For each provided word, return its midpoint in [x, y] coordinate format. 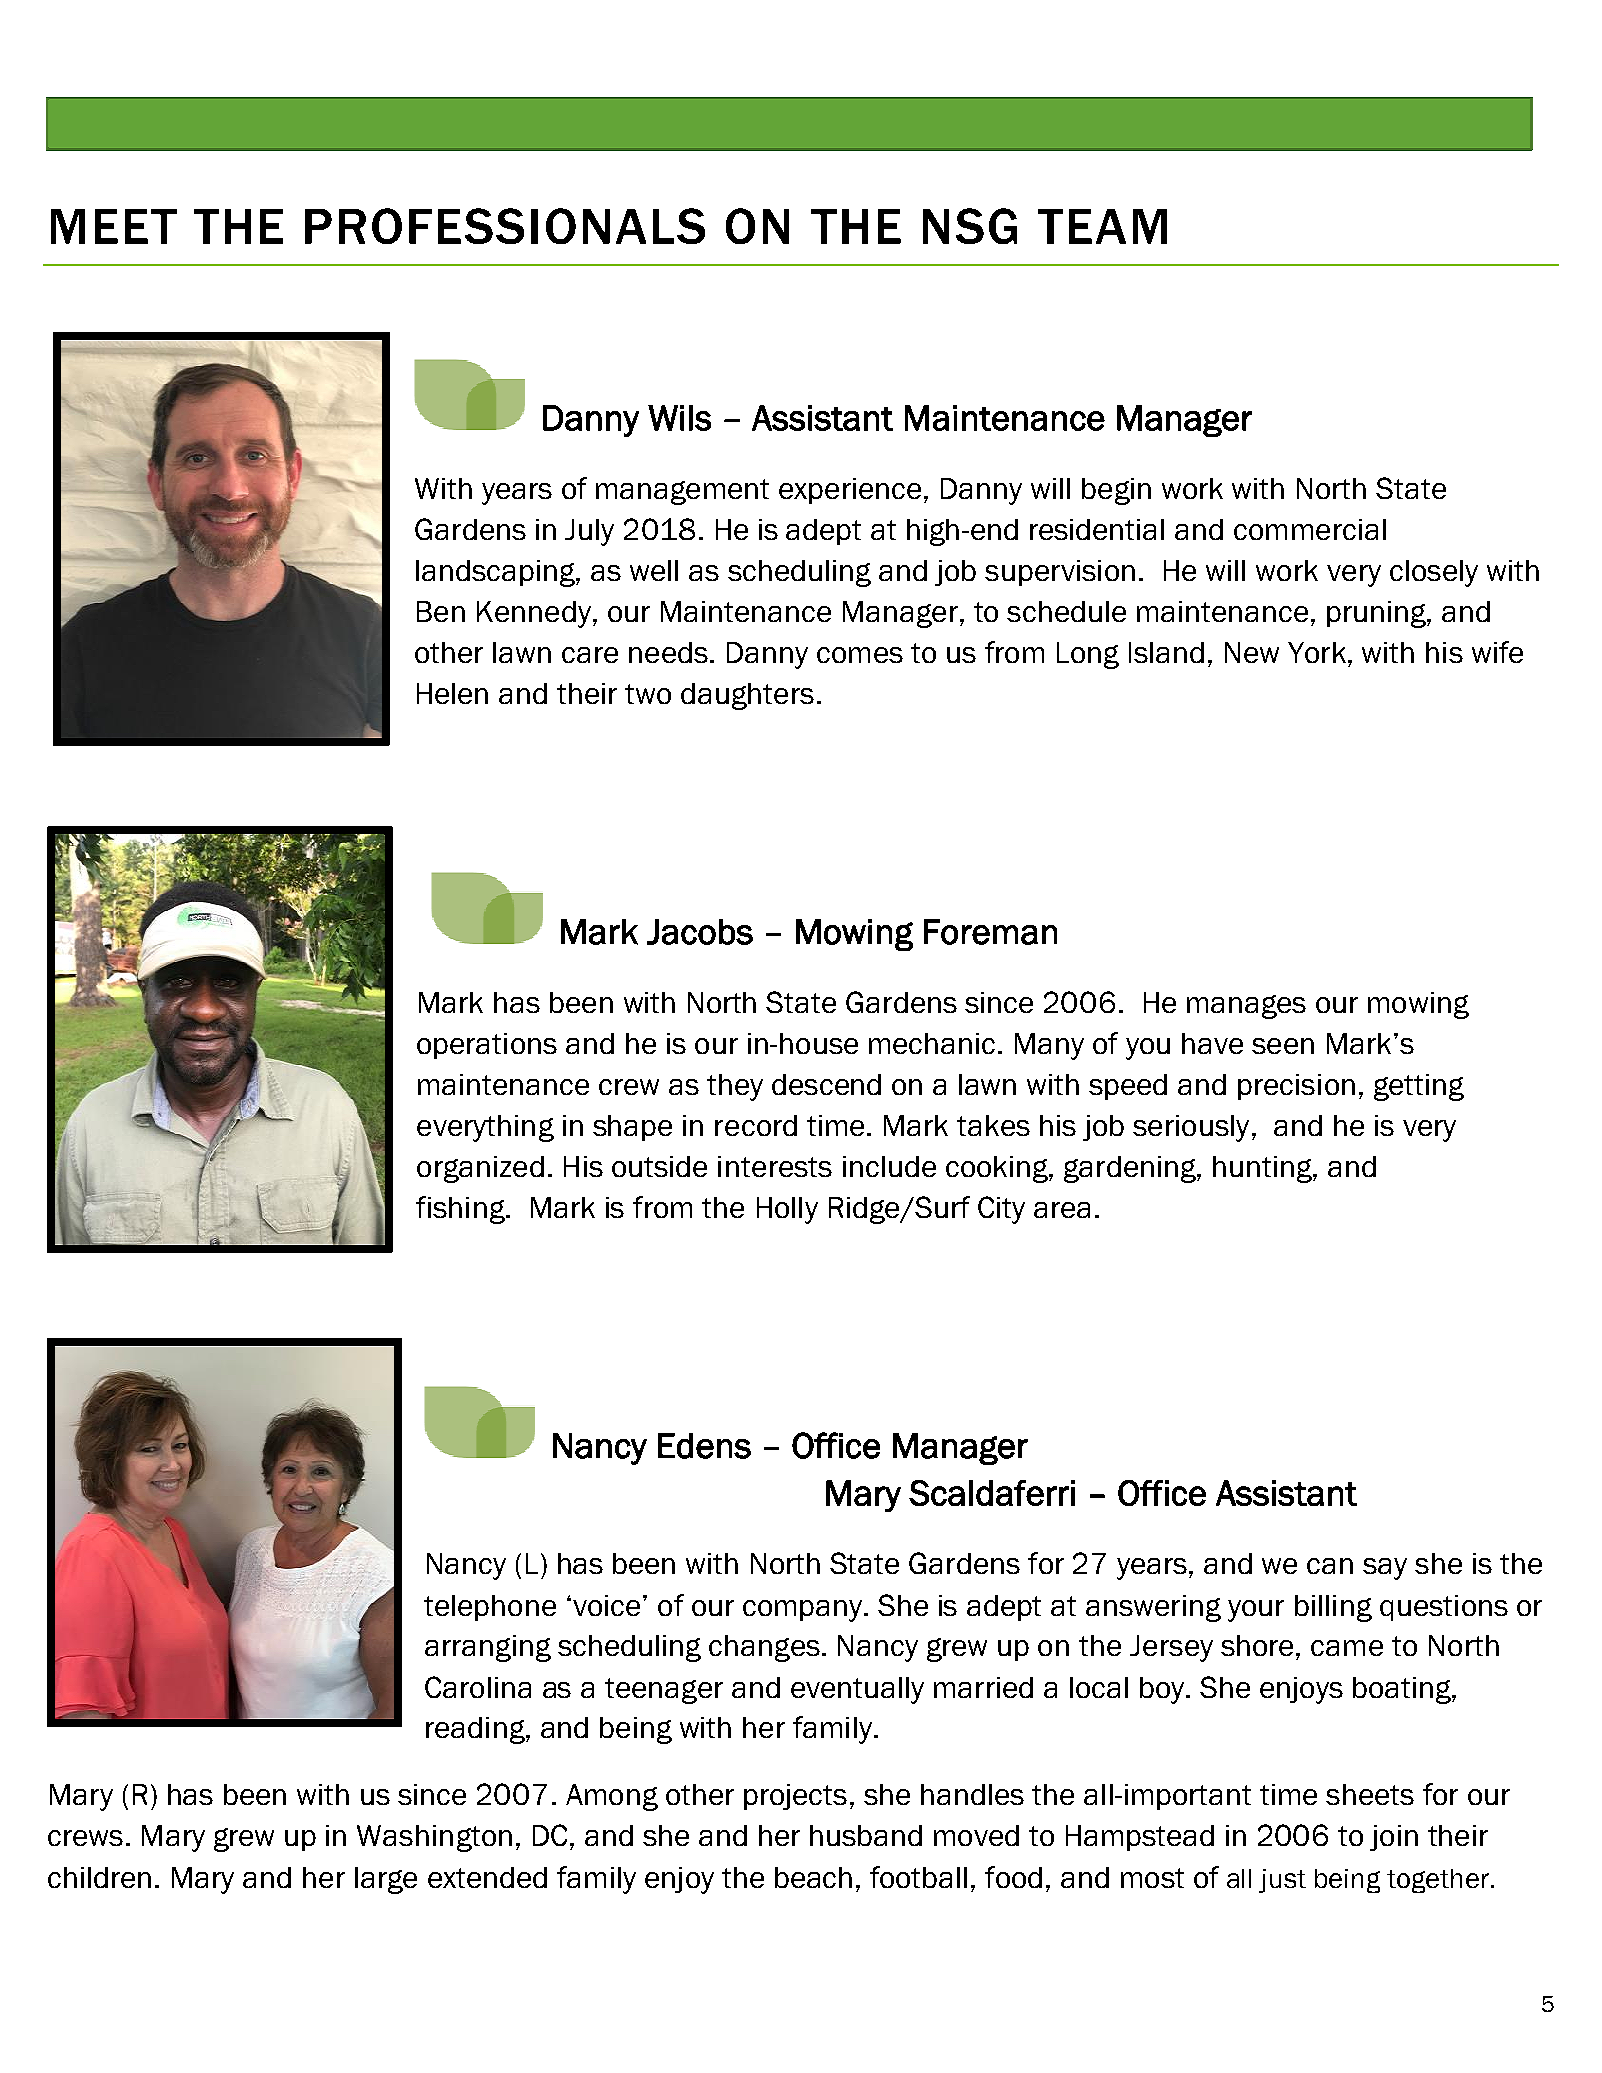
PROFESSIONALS [505, 226]
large [386, 1880]
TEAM [1102, 226]
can [1330, 1566]
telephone [490, 1608]
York [1317, 652]
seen [1283, 1046]
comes [860, 655]
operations [487, 1046]
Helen [452, 693]
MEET [114, 226]
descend [826, 1084]
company [804, 1611]
